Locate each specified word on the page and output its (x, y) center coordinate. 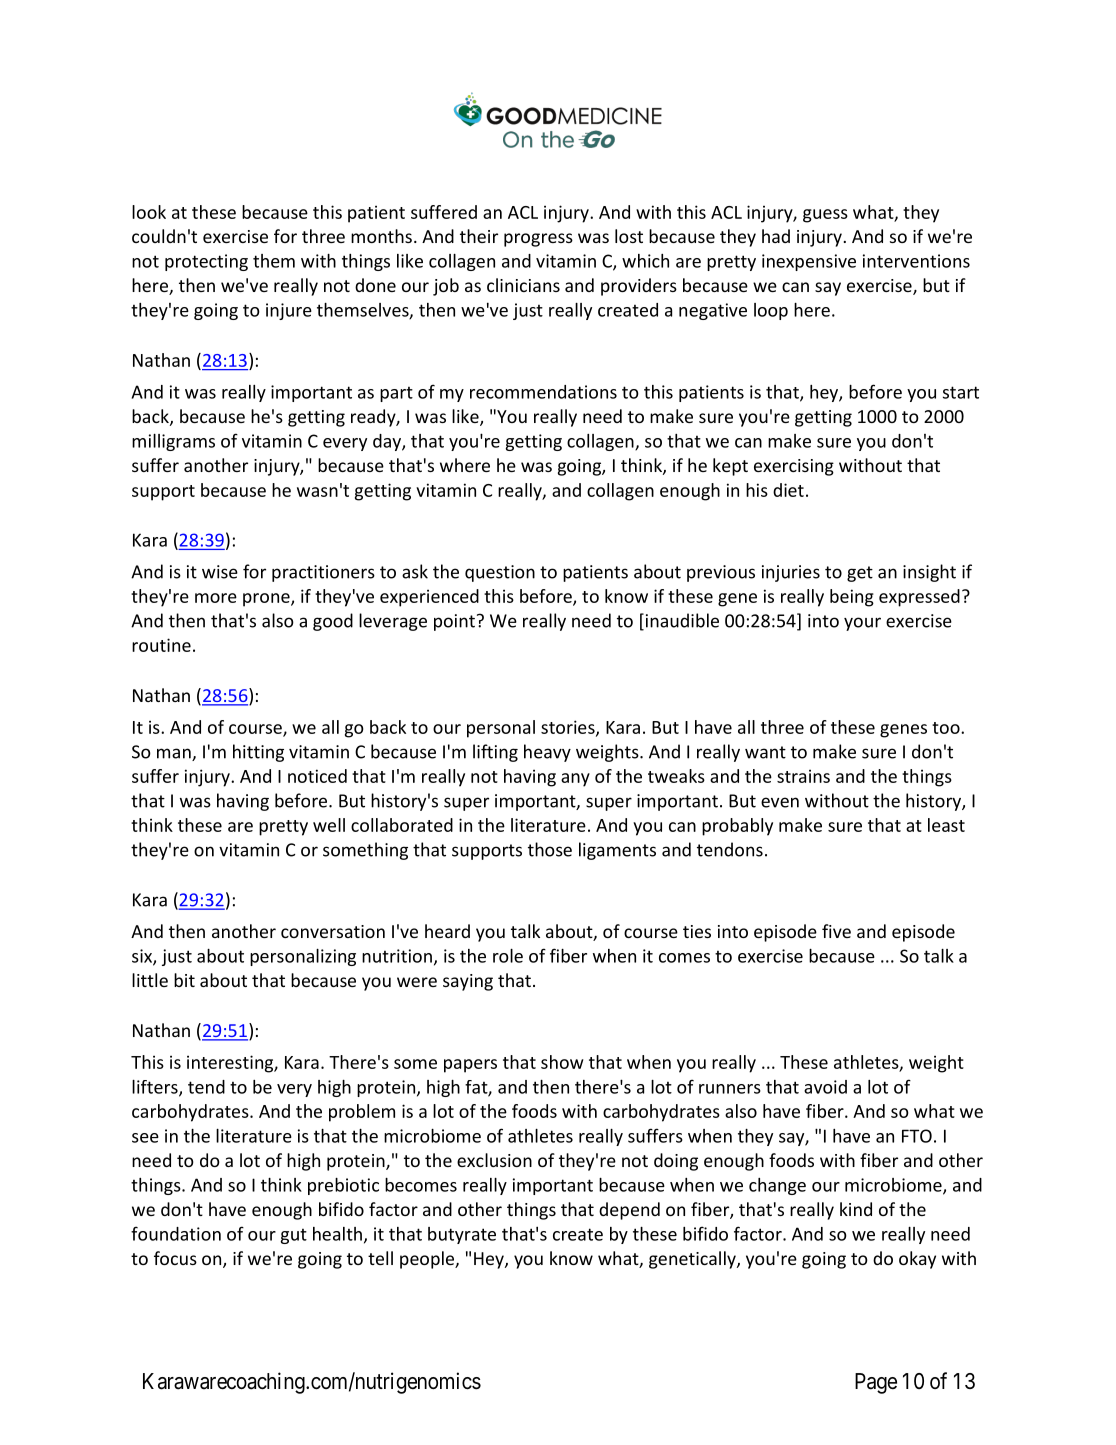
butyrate (462, 1235)
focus (175, 1258)
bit (184, 980)
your (862, 624)
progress (538, 240)
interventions (916, 261)
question (500, 573)
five (836, 931)
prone (267, 600)
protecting (206, 262)
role (508, 956)
